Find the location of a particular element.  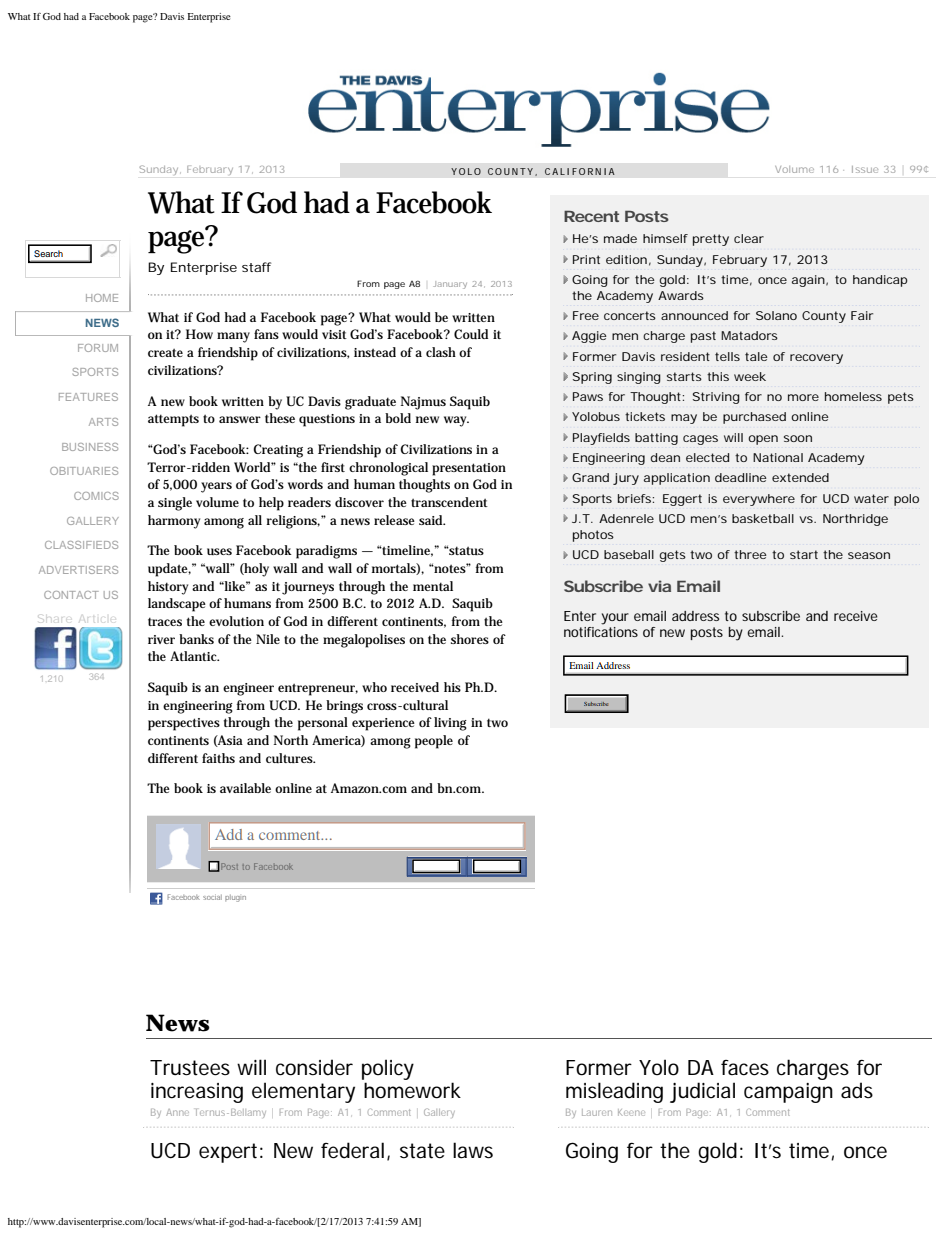

Atlantic is located at coordinates (194, 656).
